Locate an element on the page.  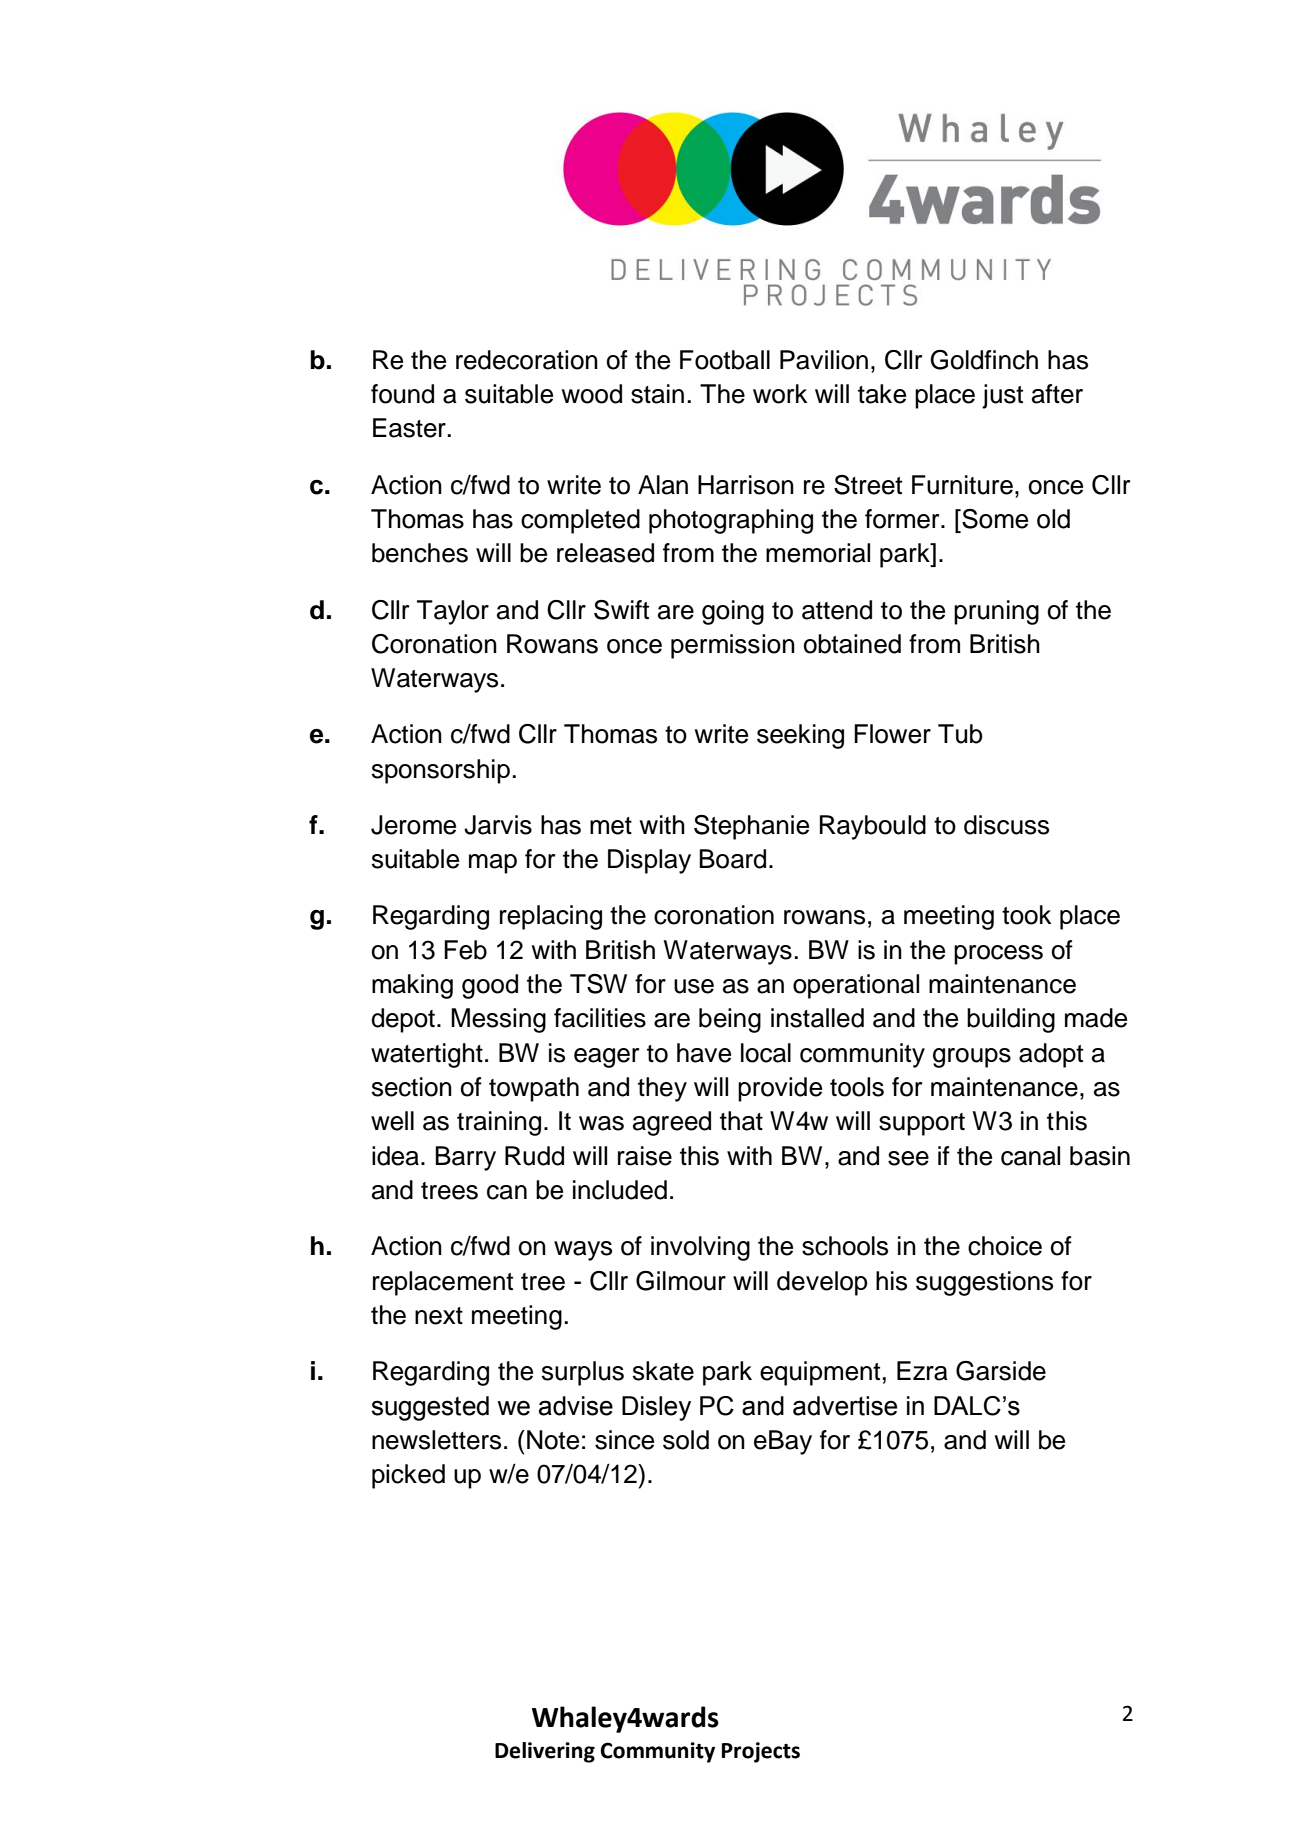
Easter is located at coordinates (409, 428).
